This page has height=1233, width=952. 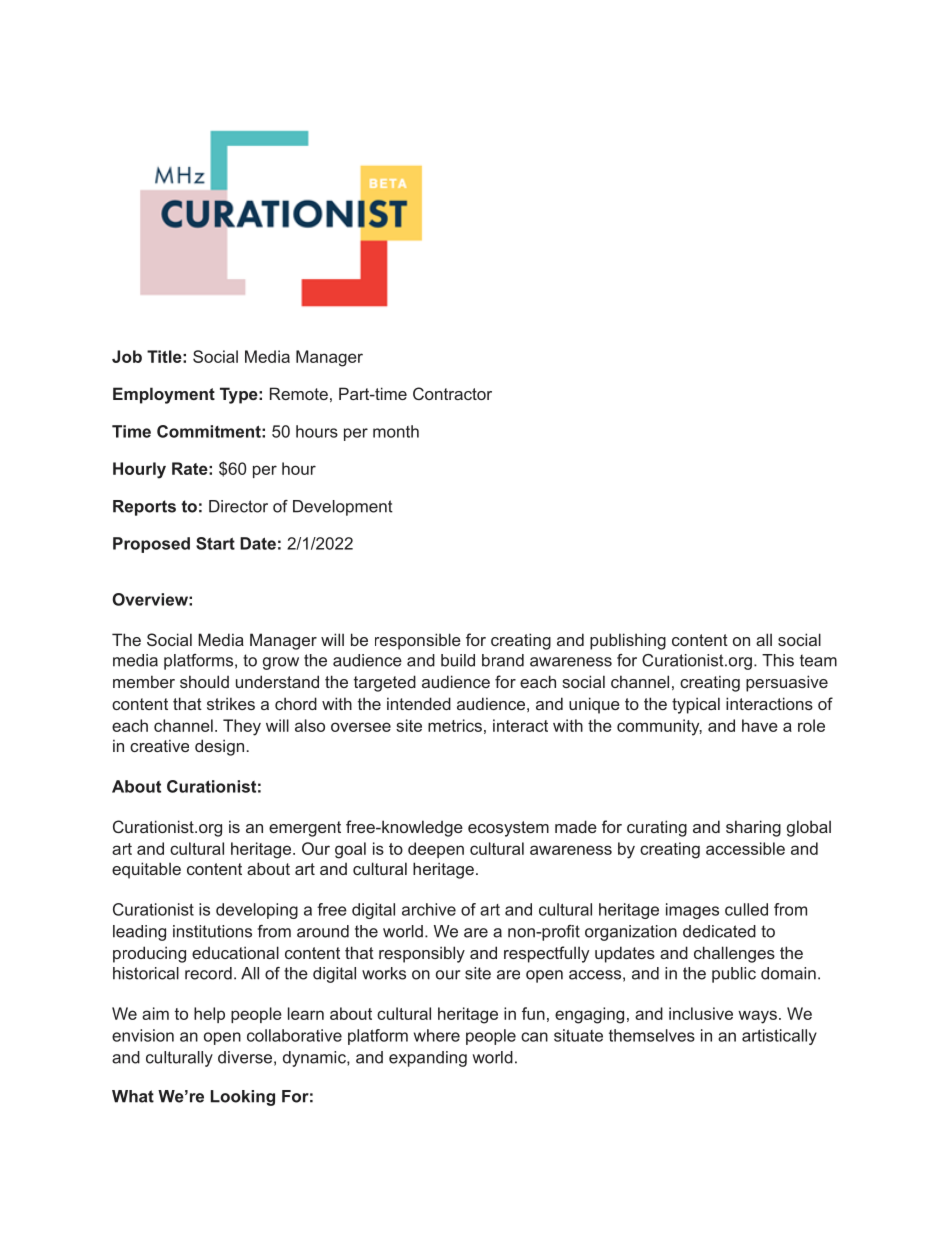 What do you see at coordinates (508, 829) in the page?
I see `ecosystem` at bounding box center [508, 829].
